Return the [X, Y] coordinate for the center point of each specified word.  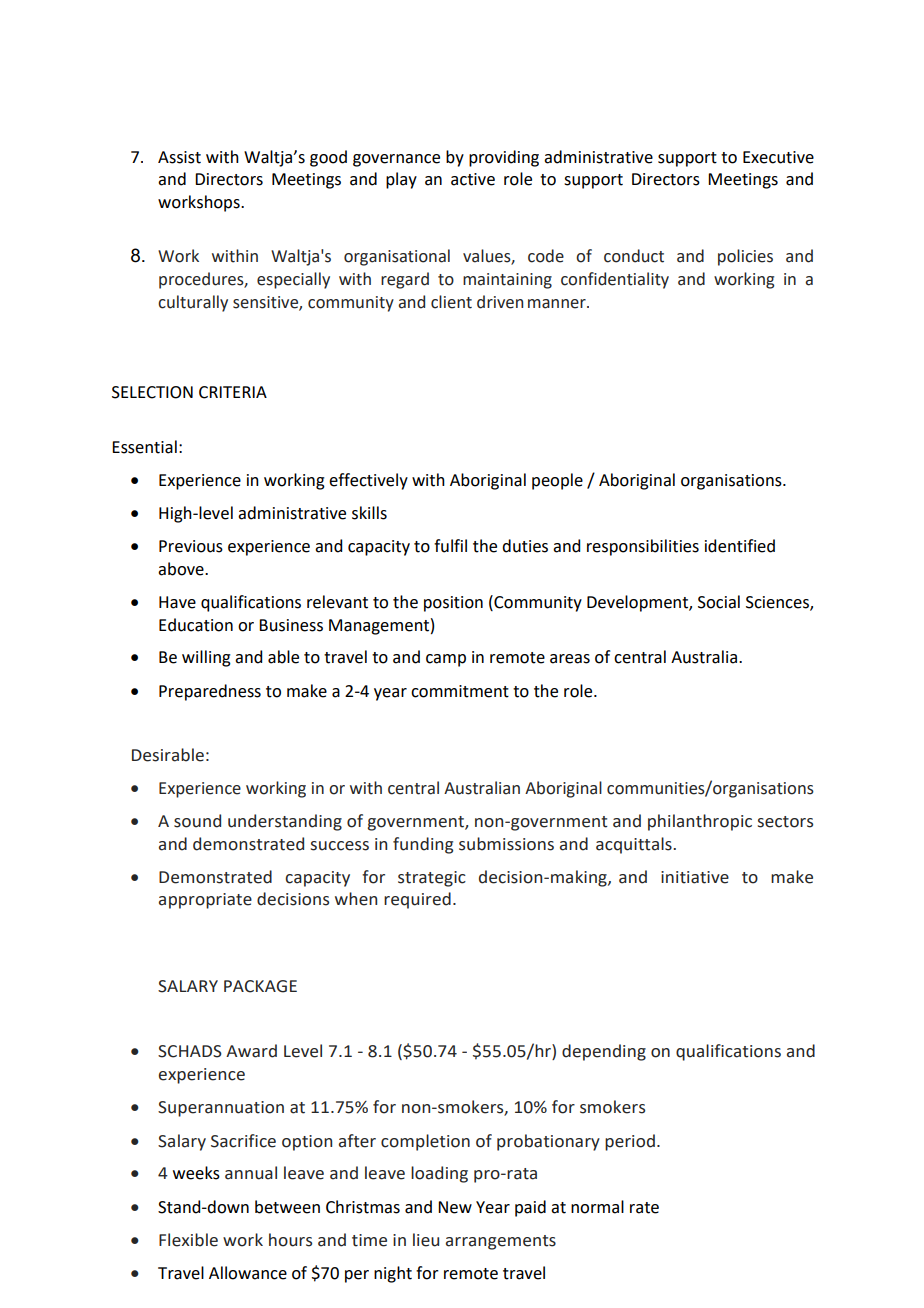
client [451, 302]
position [453, 604]
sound [197, 821]
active [473, 179]
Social [719, 602]
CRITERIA [233, 392]
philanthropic [700, 822]
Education [196, 625]
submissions [506, 844]
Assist [179, 157]
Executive [778, 157]
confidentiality [615, 280]
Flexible [188, 1240]
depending [604, 1052]
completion [425, 1142]
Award [251, 1051]
